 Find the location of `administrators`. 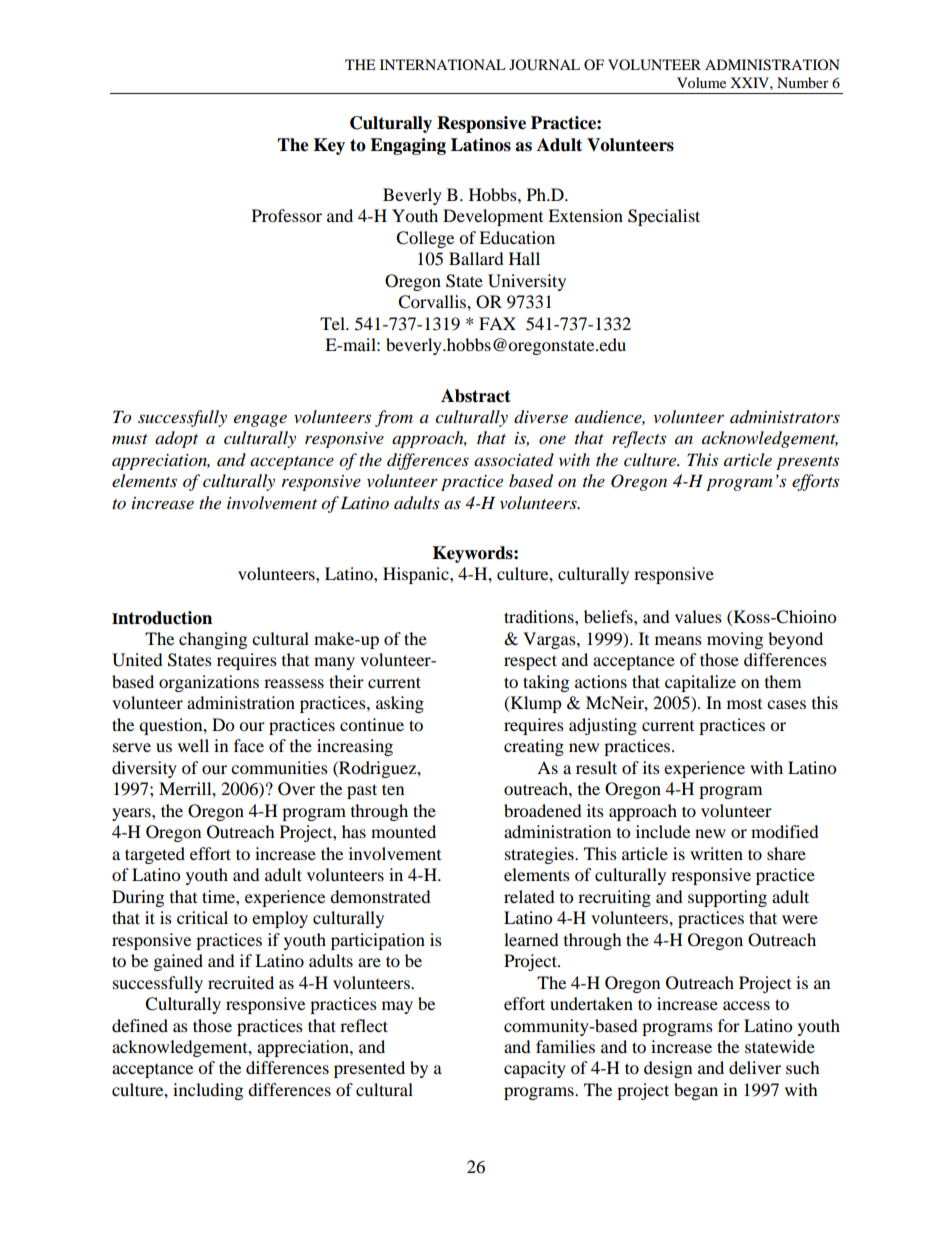

administrators is located at coordinates (785, 417).
